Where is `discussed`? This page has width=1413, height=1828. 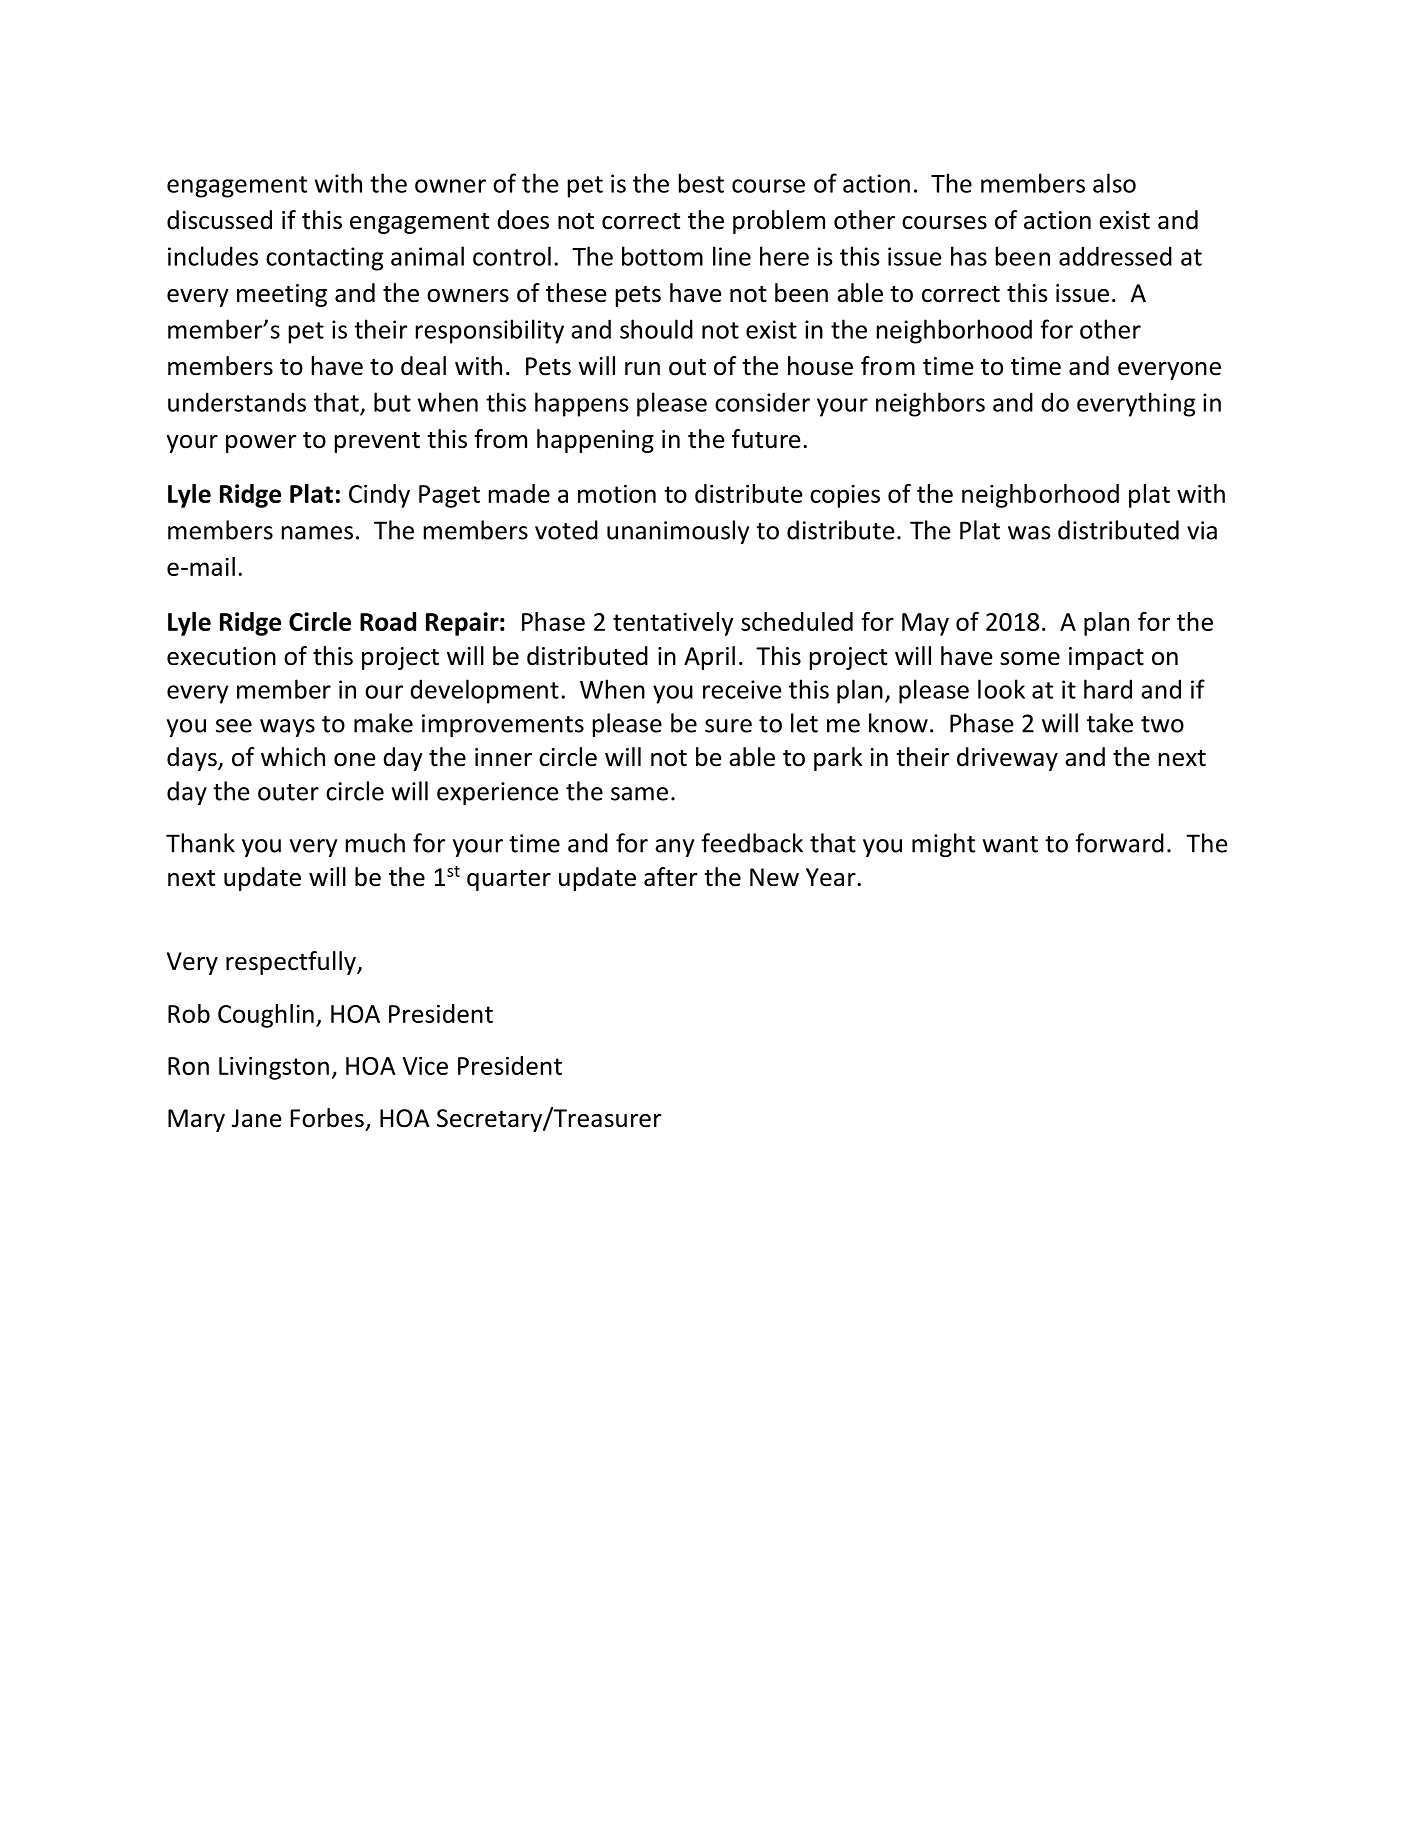 discussed is located at coordinates (219, 220).
